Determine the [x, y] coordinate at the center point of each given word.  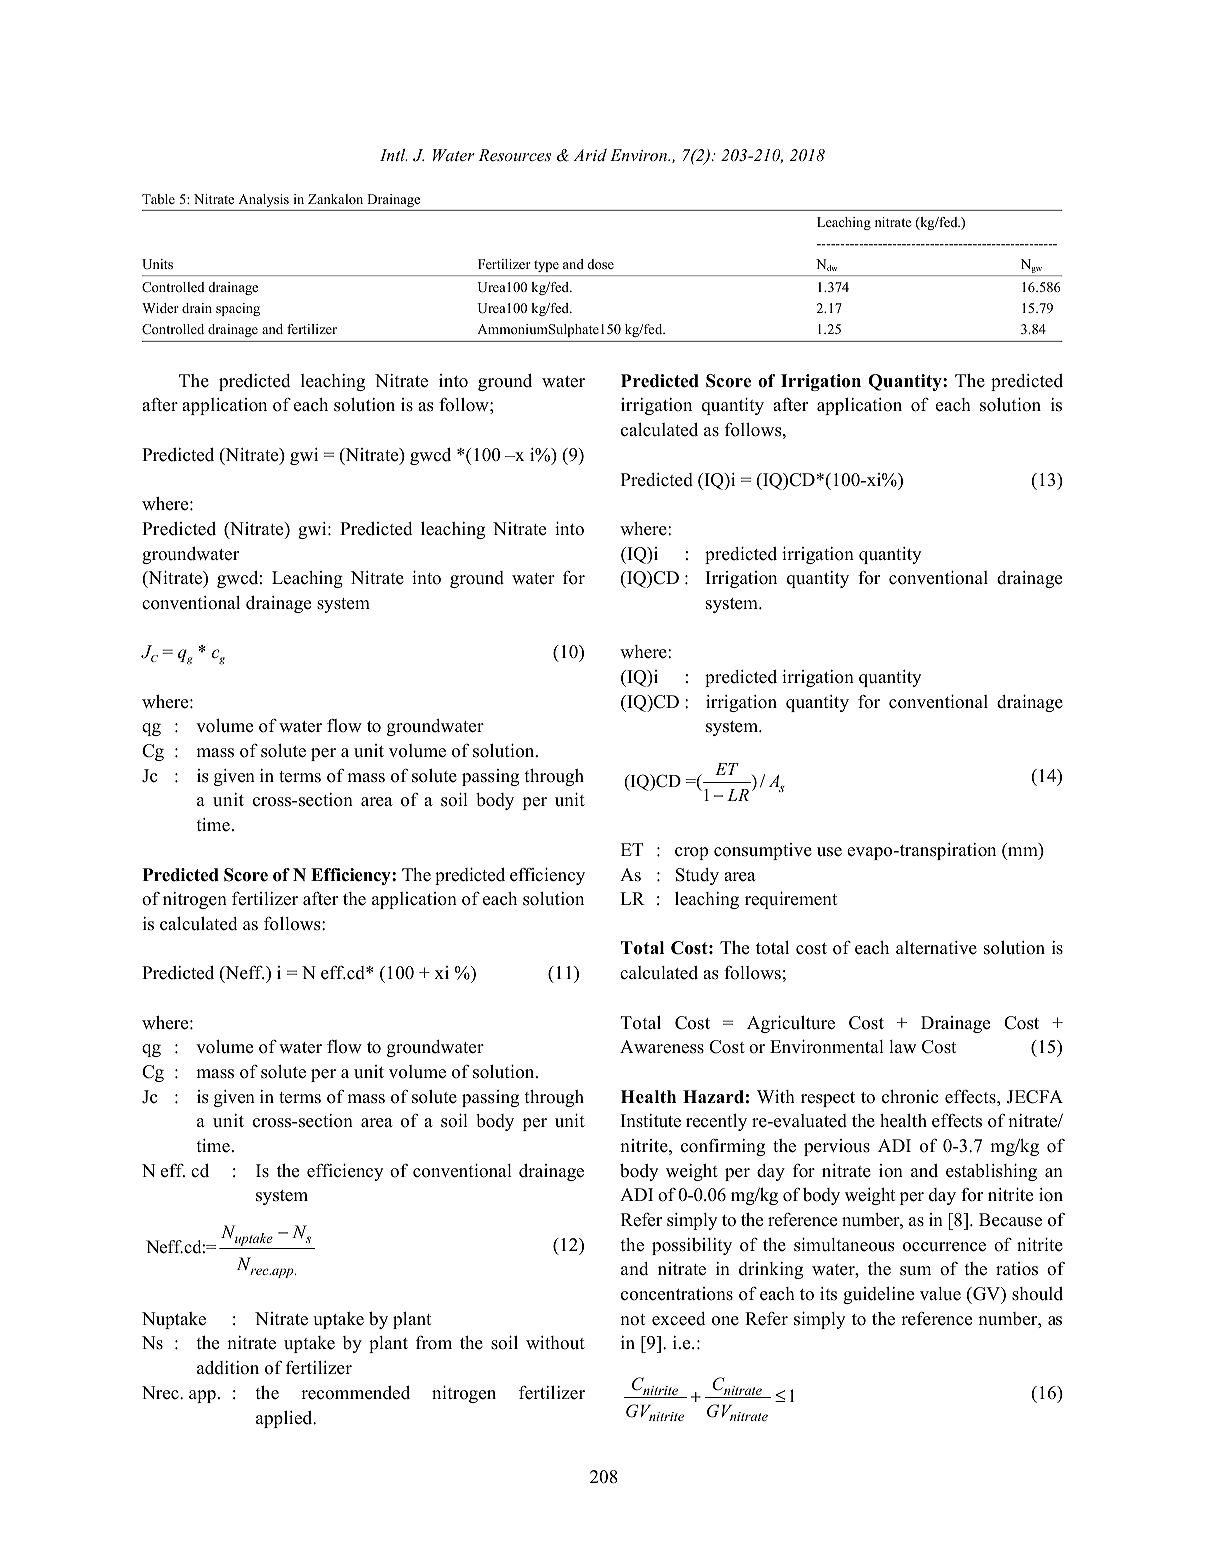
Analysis [263, 200]
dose [600, 264]
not [632, 1320]
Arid [590, 155]
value [940, 1294]
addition [228, 1368]
